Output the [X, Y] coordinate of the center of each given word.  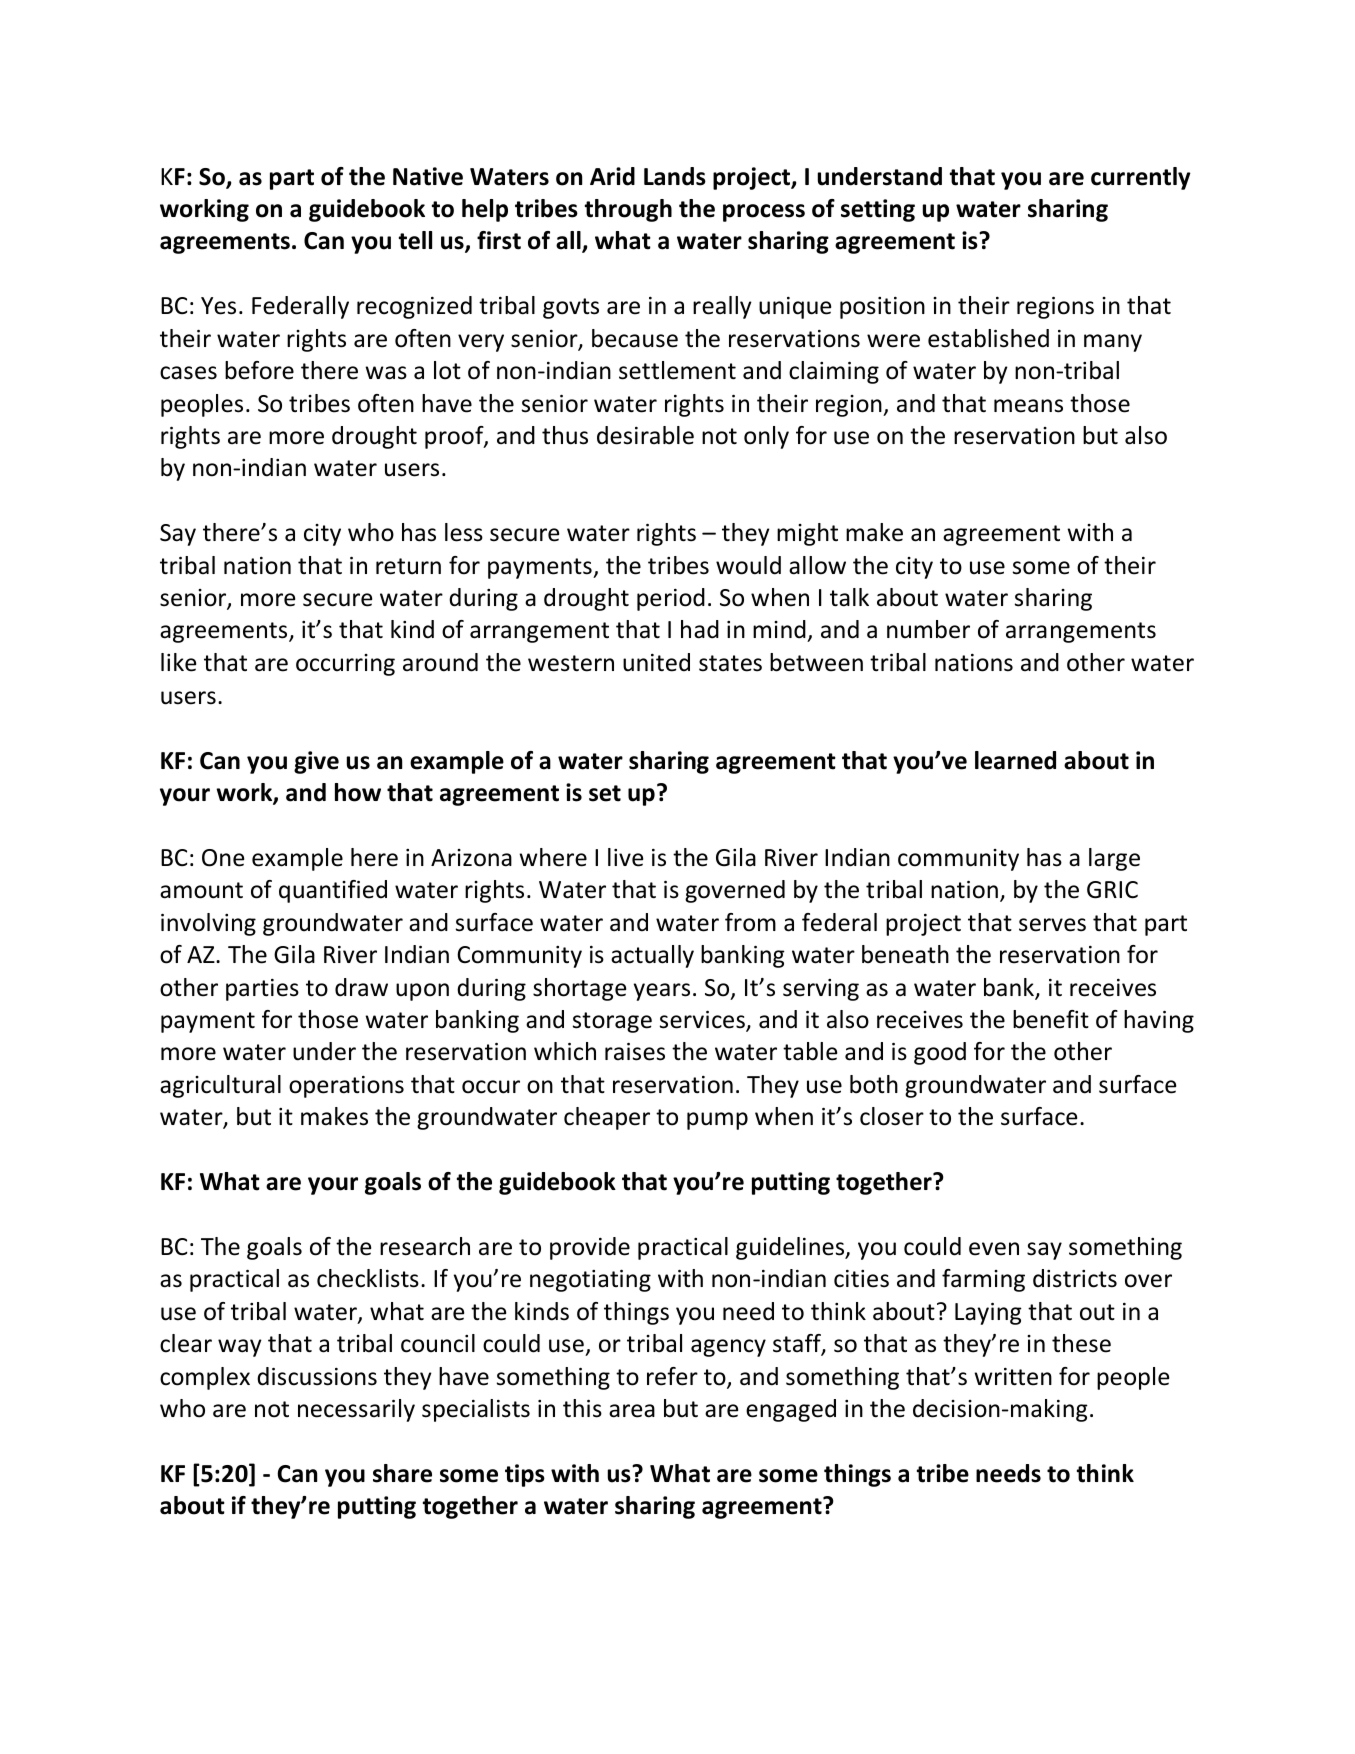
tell [415, 240]
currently [1141, 178]
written [1013, 1377]
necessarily [356, 1410]
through [628, 210]
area [632, 1411]
